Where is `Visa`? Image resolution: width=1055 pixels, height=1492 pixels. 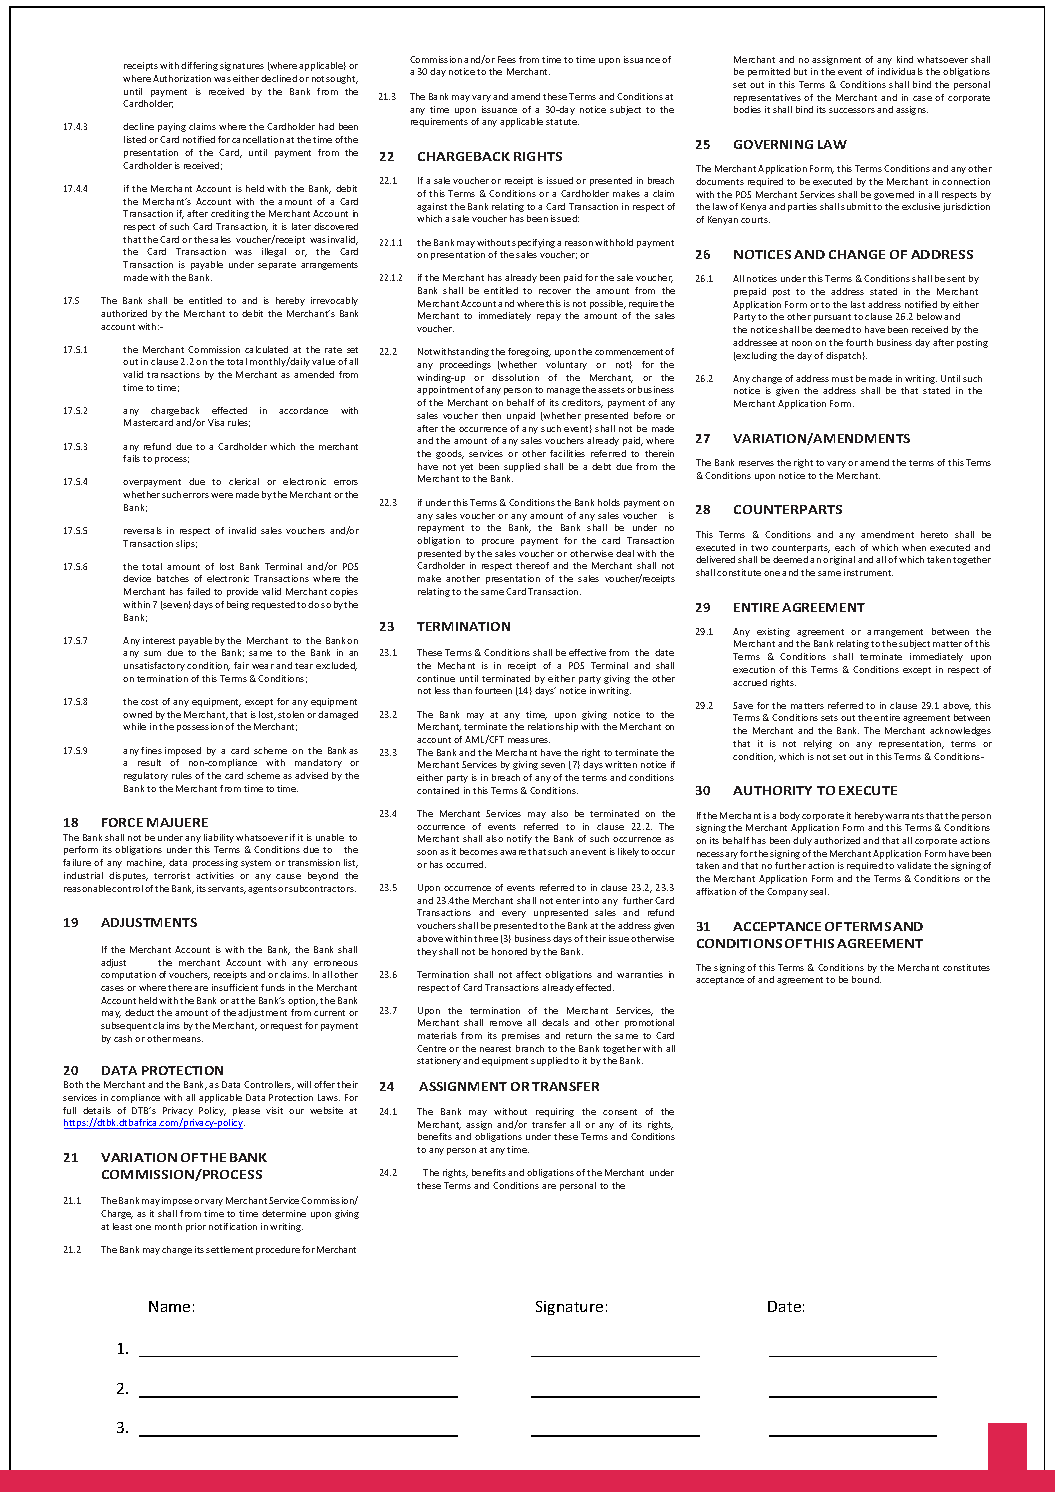
Visa is located at coordinates (216, 422).
